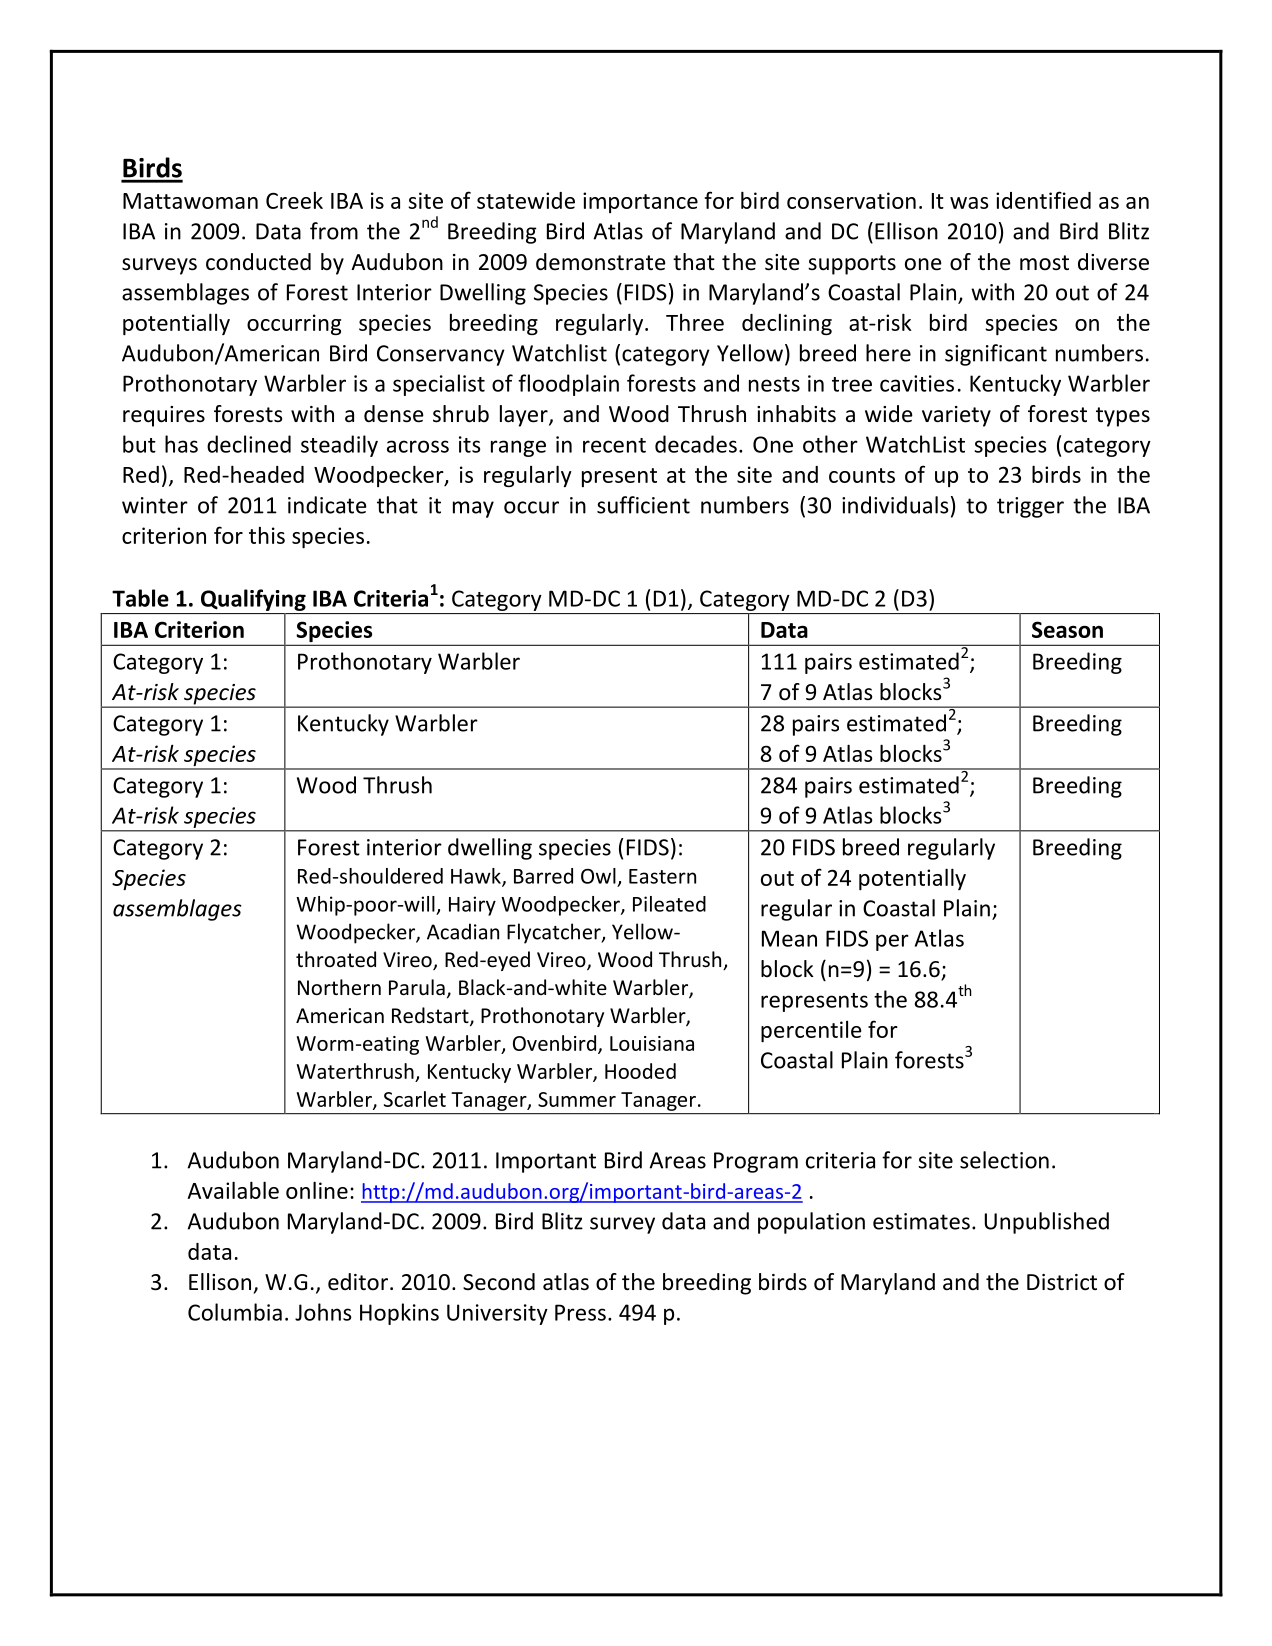 The height and width of the screenshot is (1646, 1272). Describe the element at coordinates (1067, 629) in the screenshot. I see `Season` at that location.
